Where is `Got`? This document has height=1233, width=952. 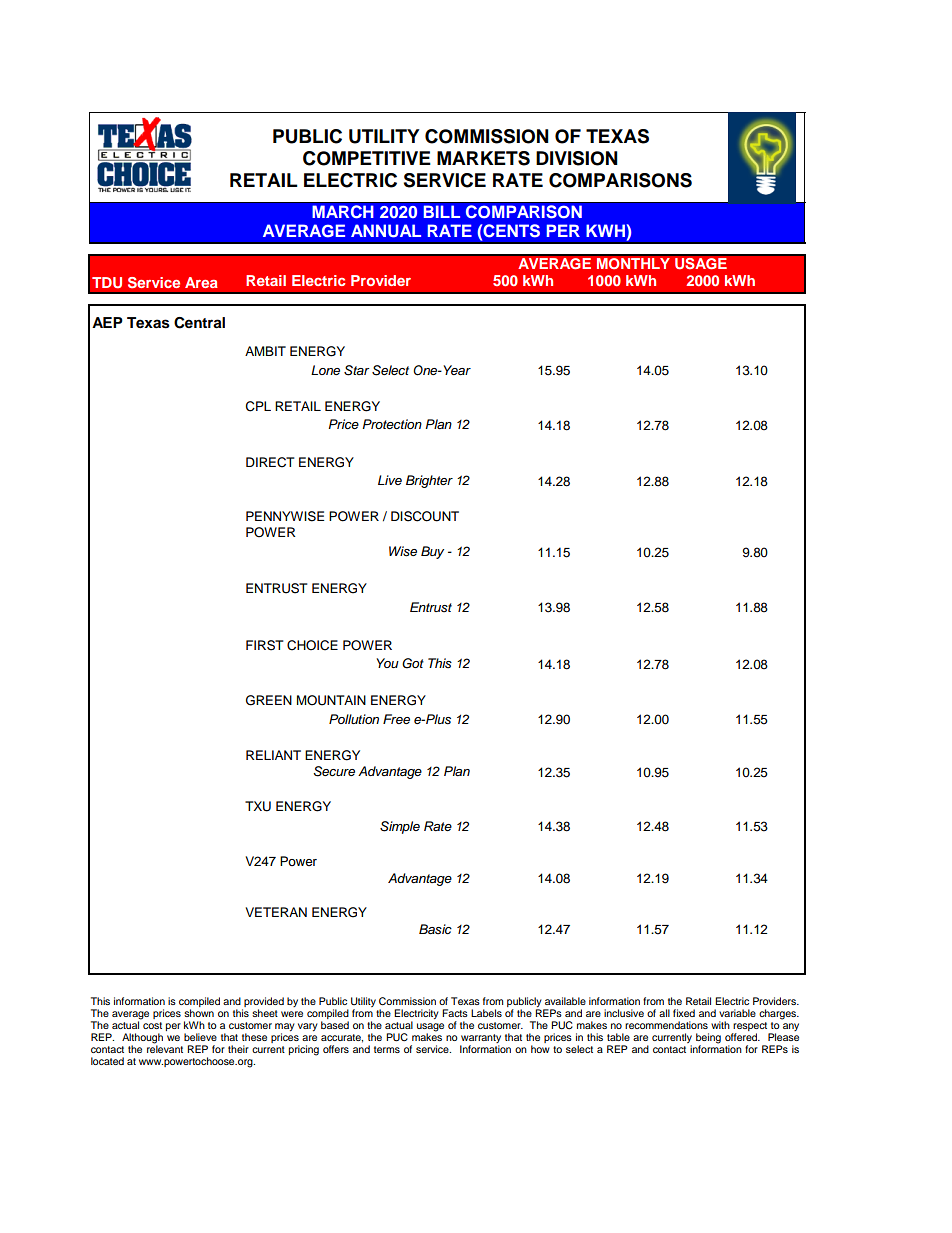 Got is located at coordinates (413, 663).
